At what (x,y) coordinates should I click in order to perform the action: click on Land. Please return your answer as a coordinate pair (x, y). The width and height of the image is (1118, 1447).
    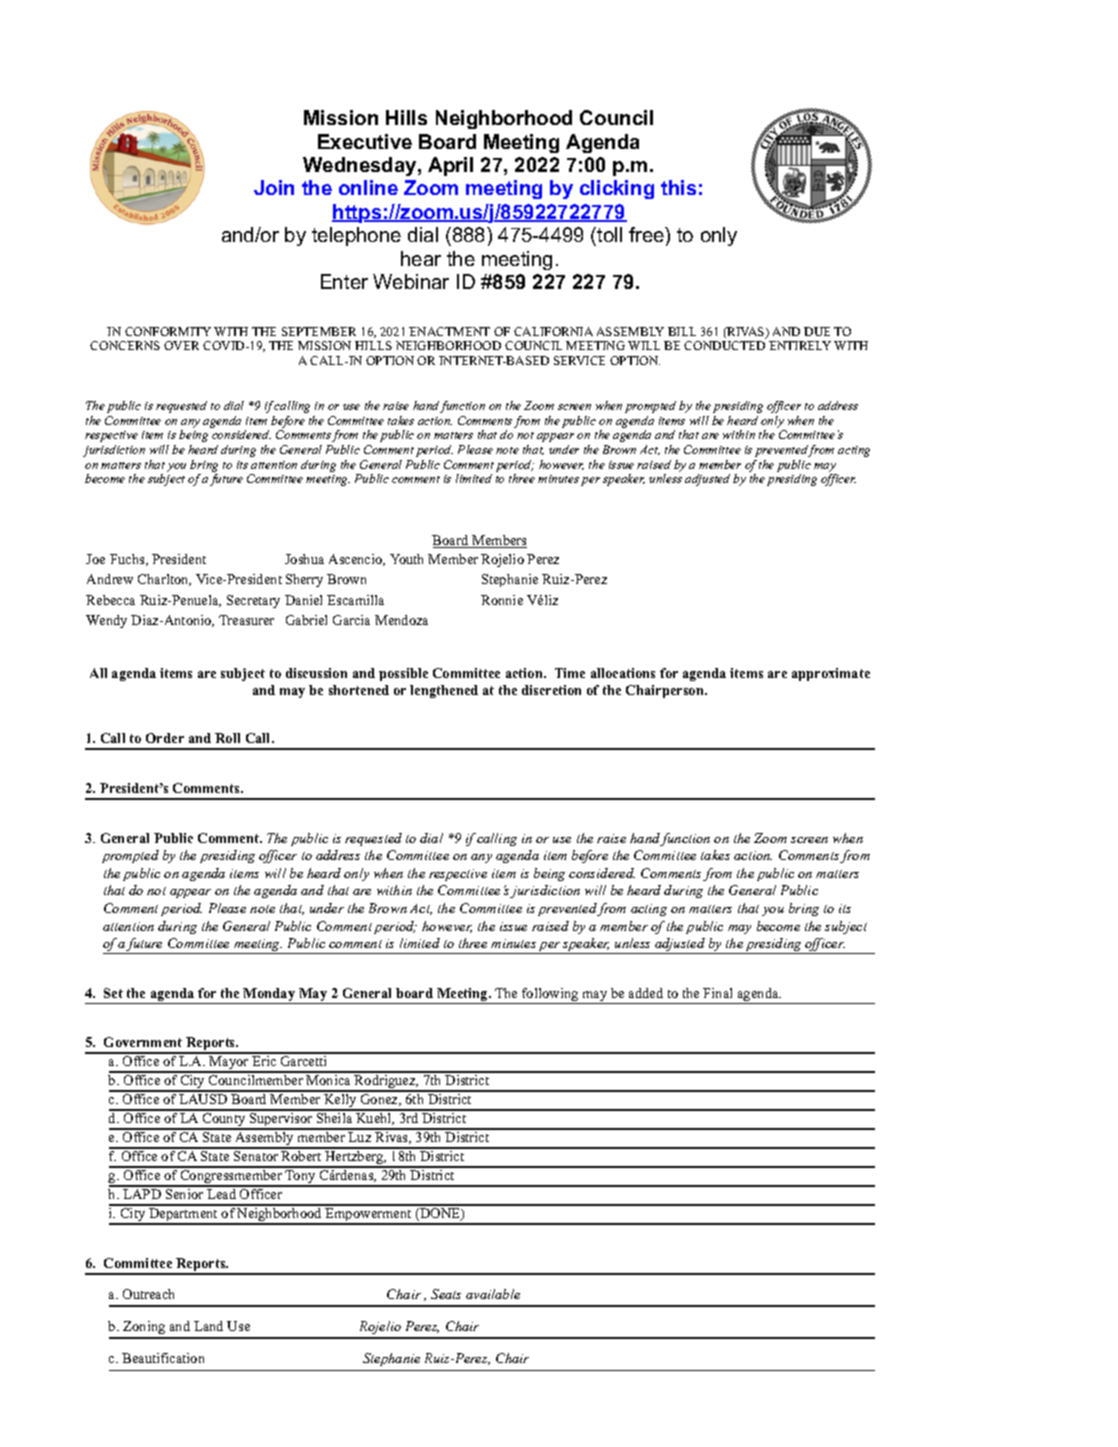
    Looking at the image, I should click on (208, 1326).
